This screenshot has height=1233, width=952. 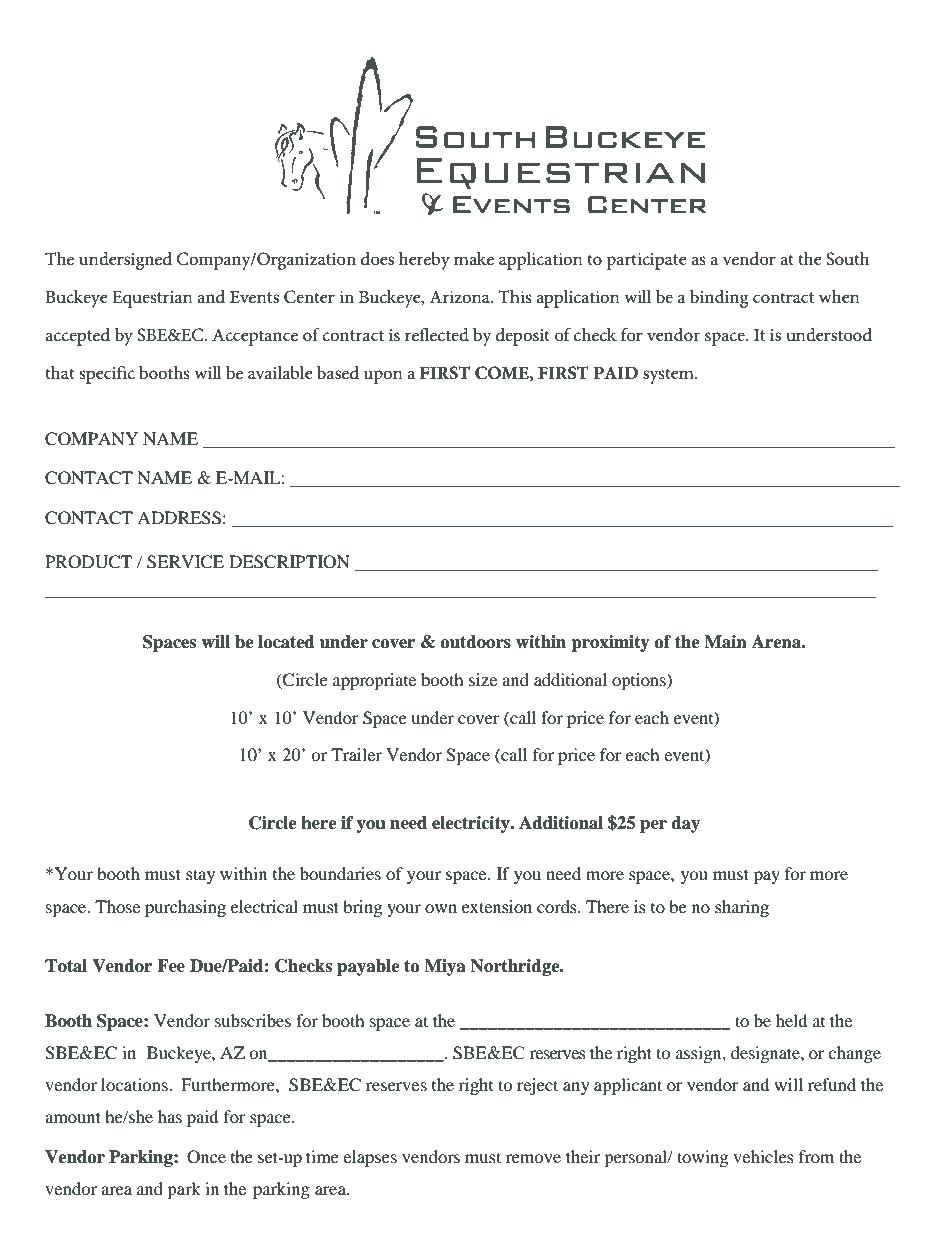 I want to click on system, so click(x=669, y=376).
